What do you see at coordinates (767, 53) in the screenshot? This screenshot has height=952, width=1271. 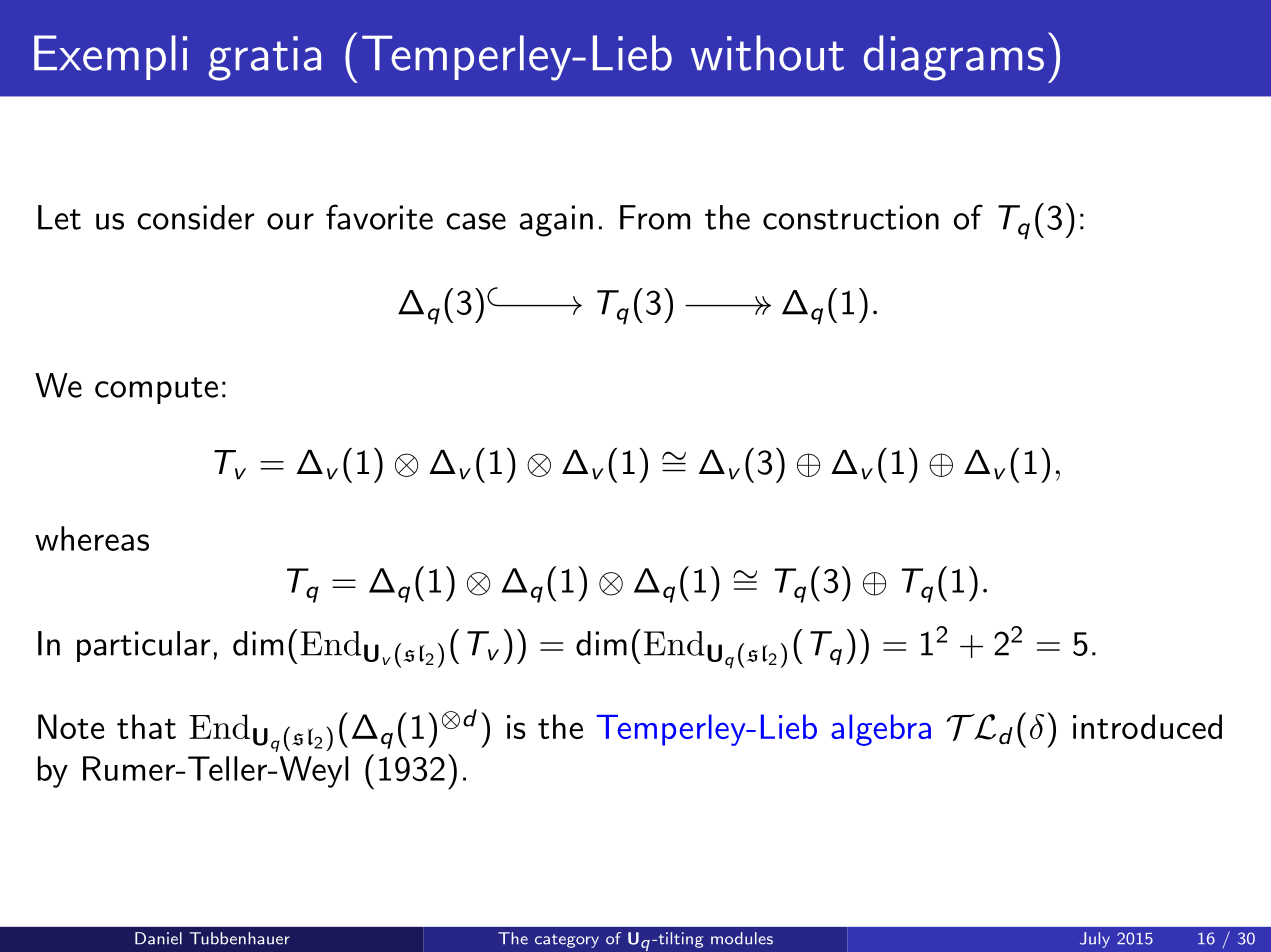 I see `without` at bounding box center [767, 53].
